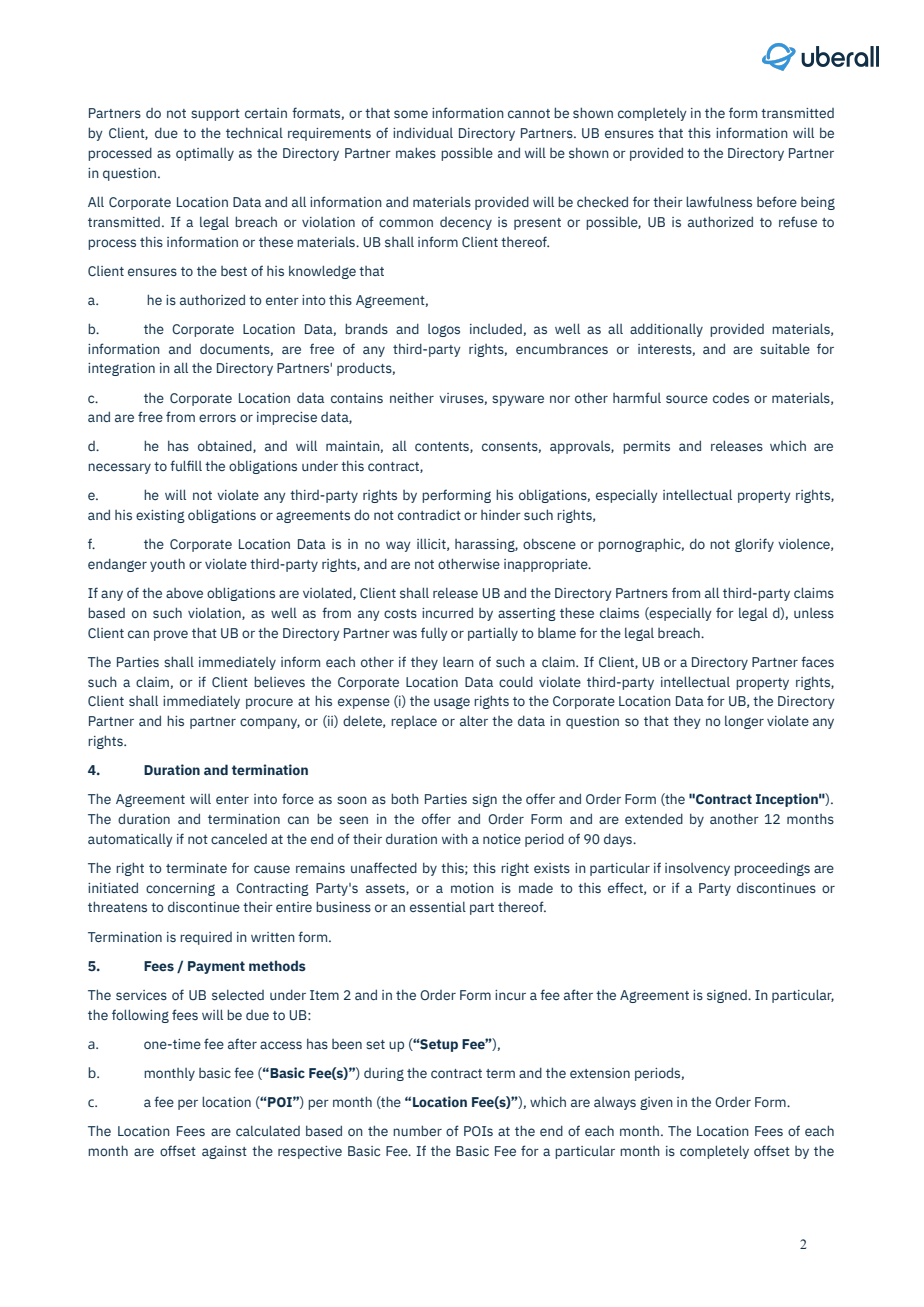 The height and width of the page is (1307, 924). Describe the element at coordinates (434, 634) in the page. I see `fully` at that location.
